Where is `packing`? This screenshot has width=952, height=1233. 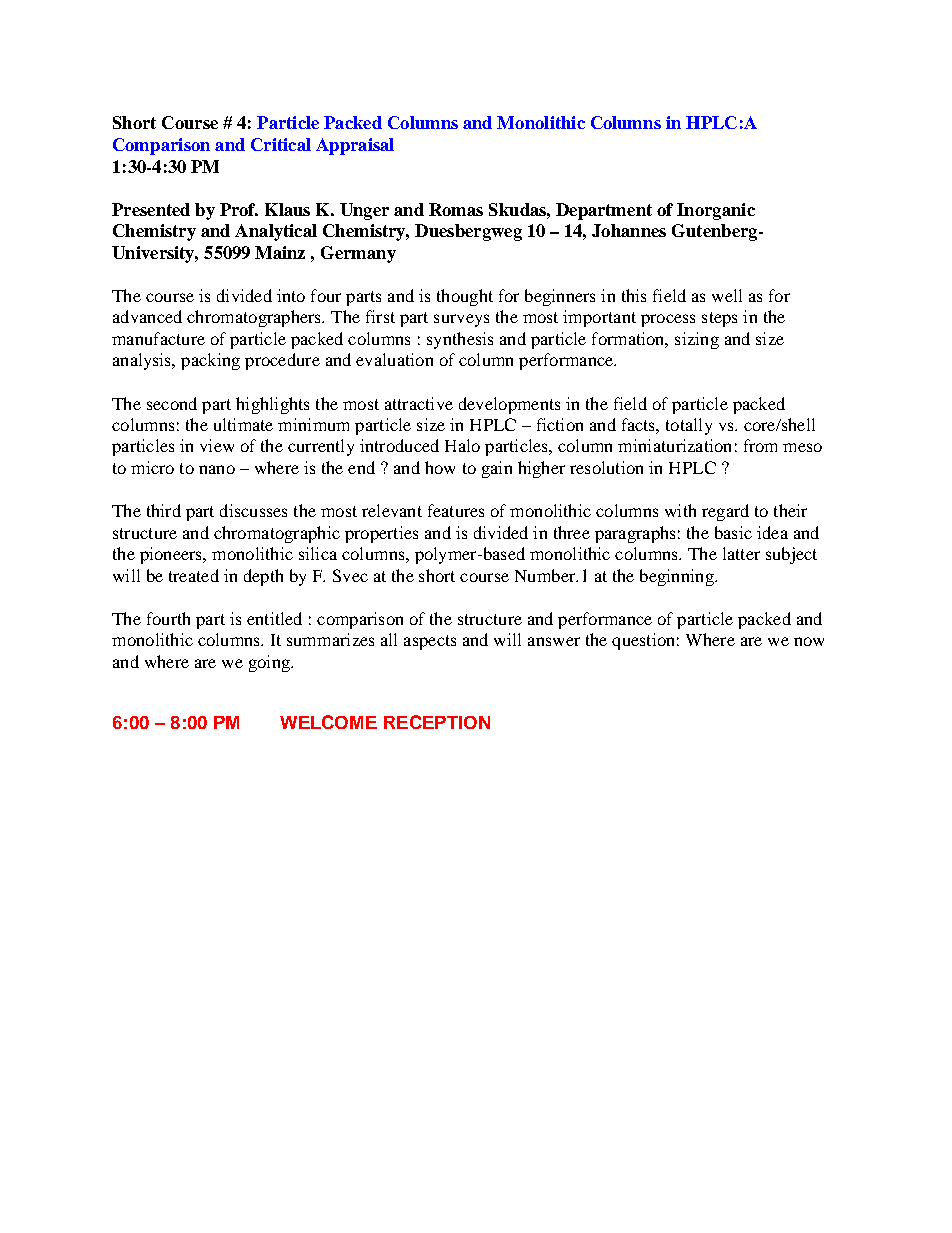
packing is located at coordinates (210, 361).
